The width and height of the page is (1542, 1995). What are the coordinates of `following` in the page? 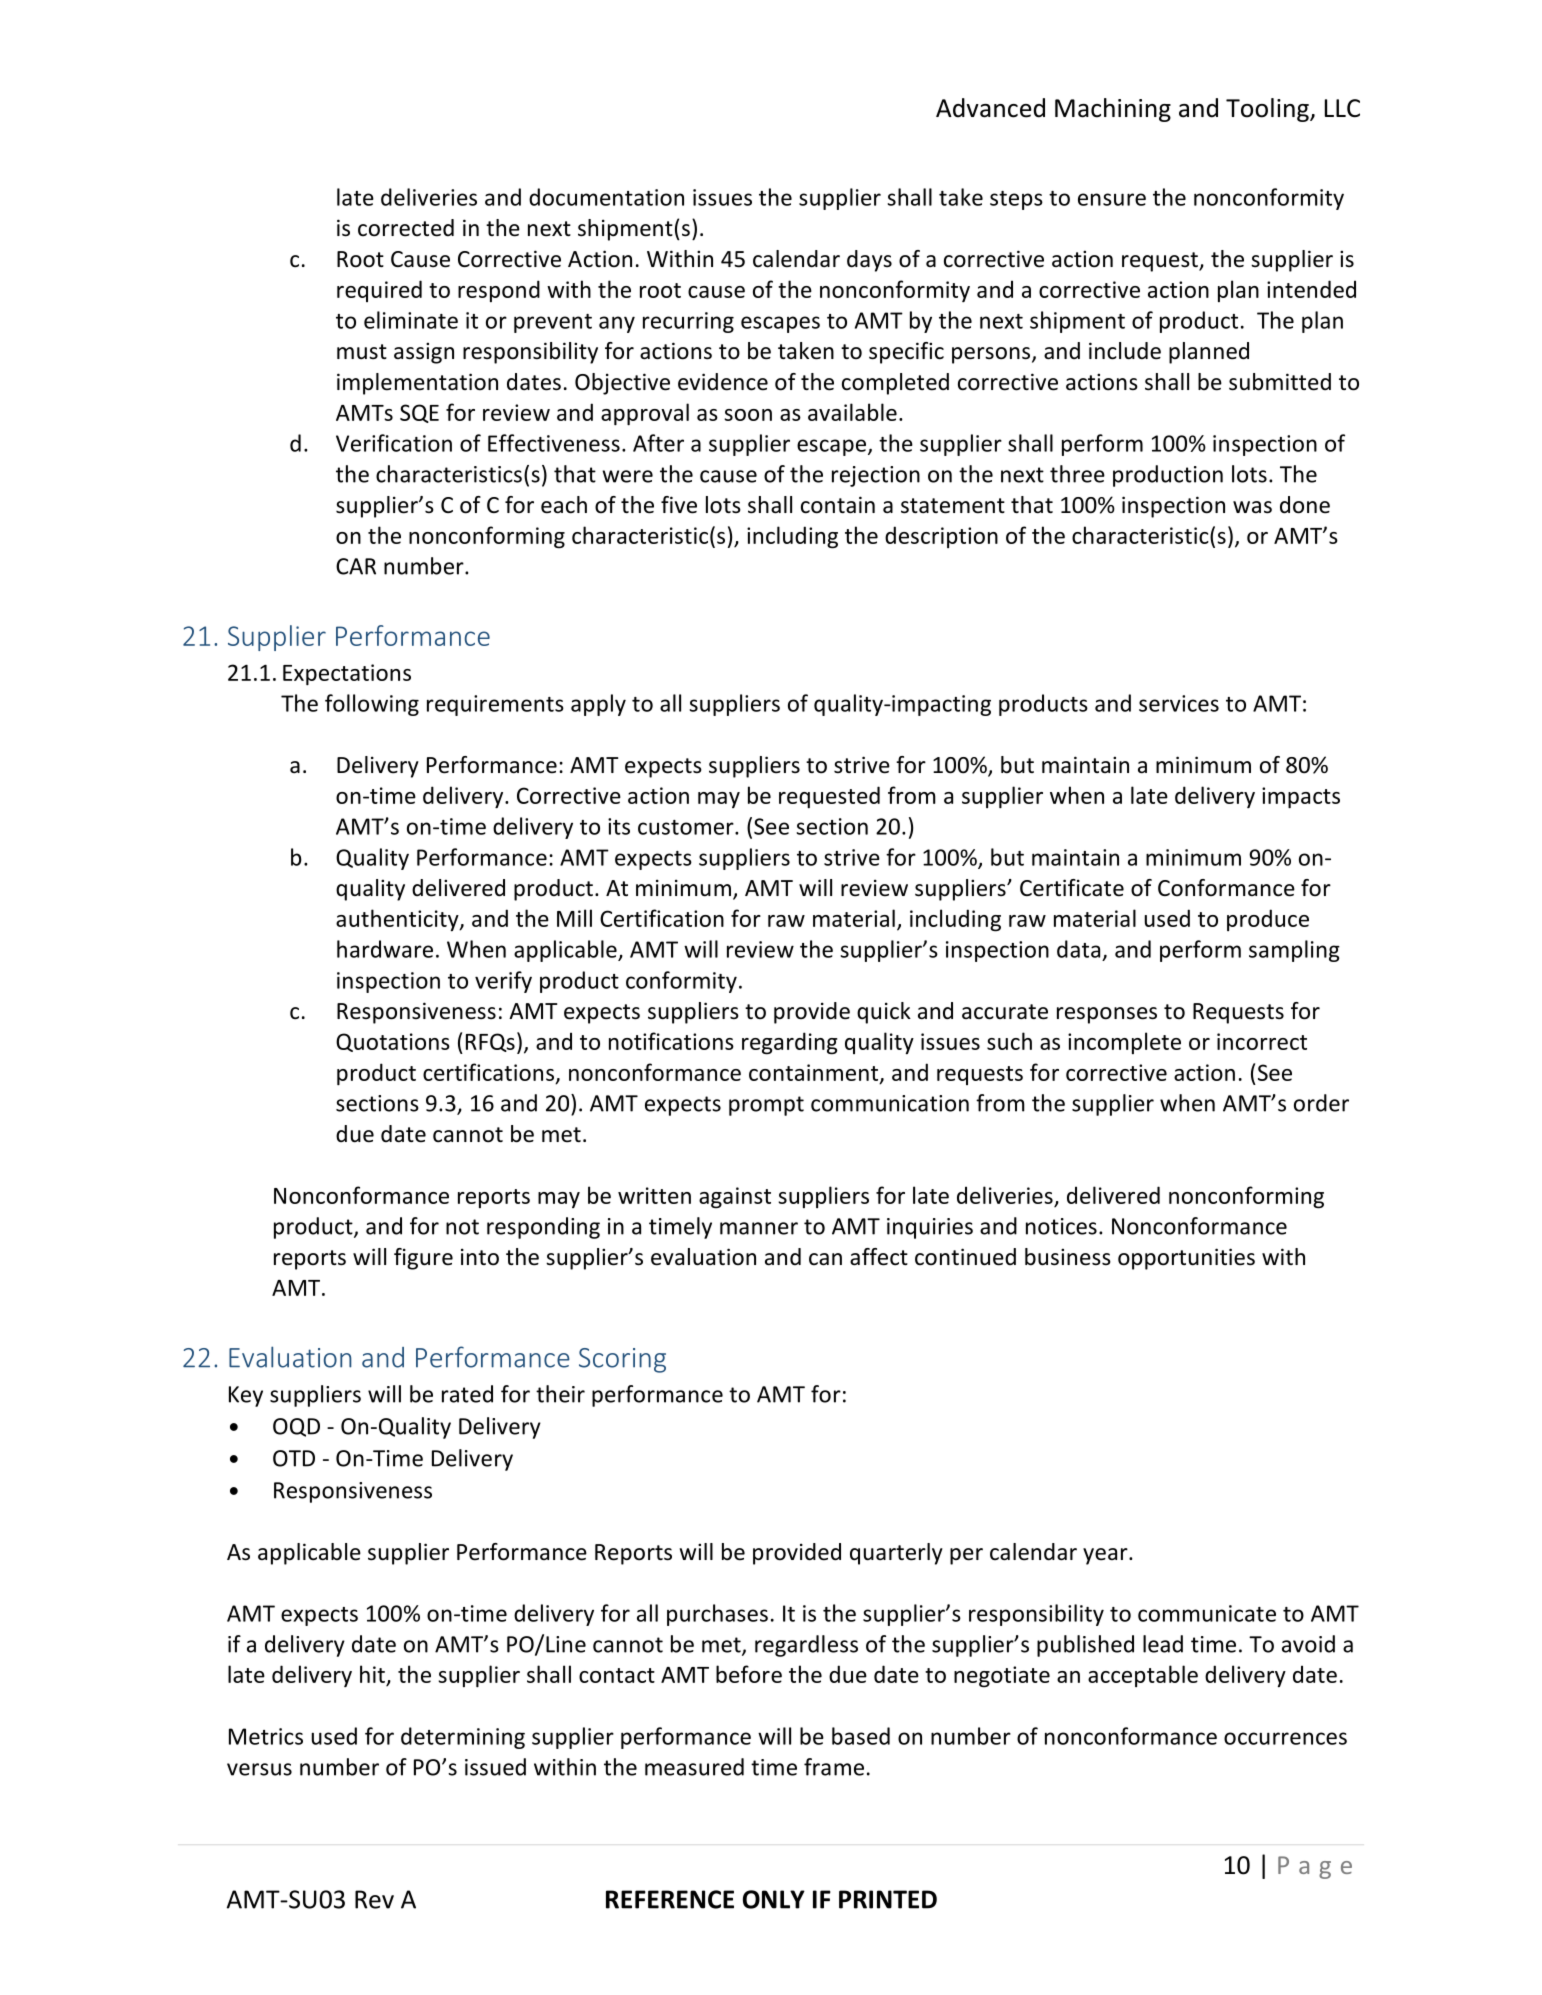 It's located at (372, 705).
